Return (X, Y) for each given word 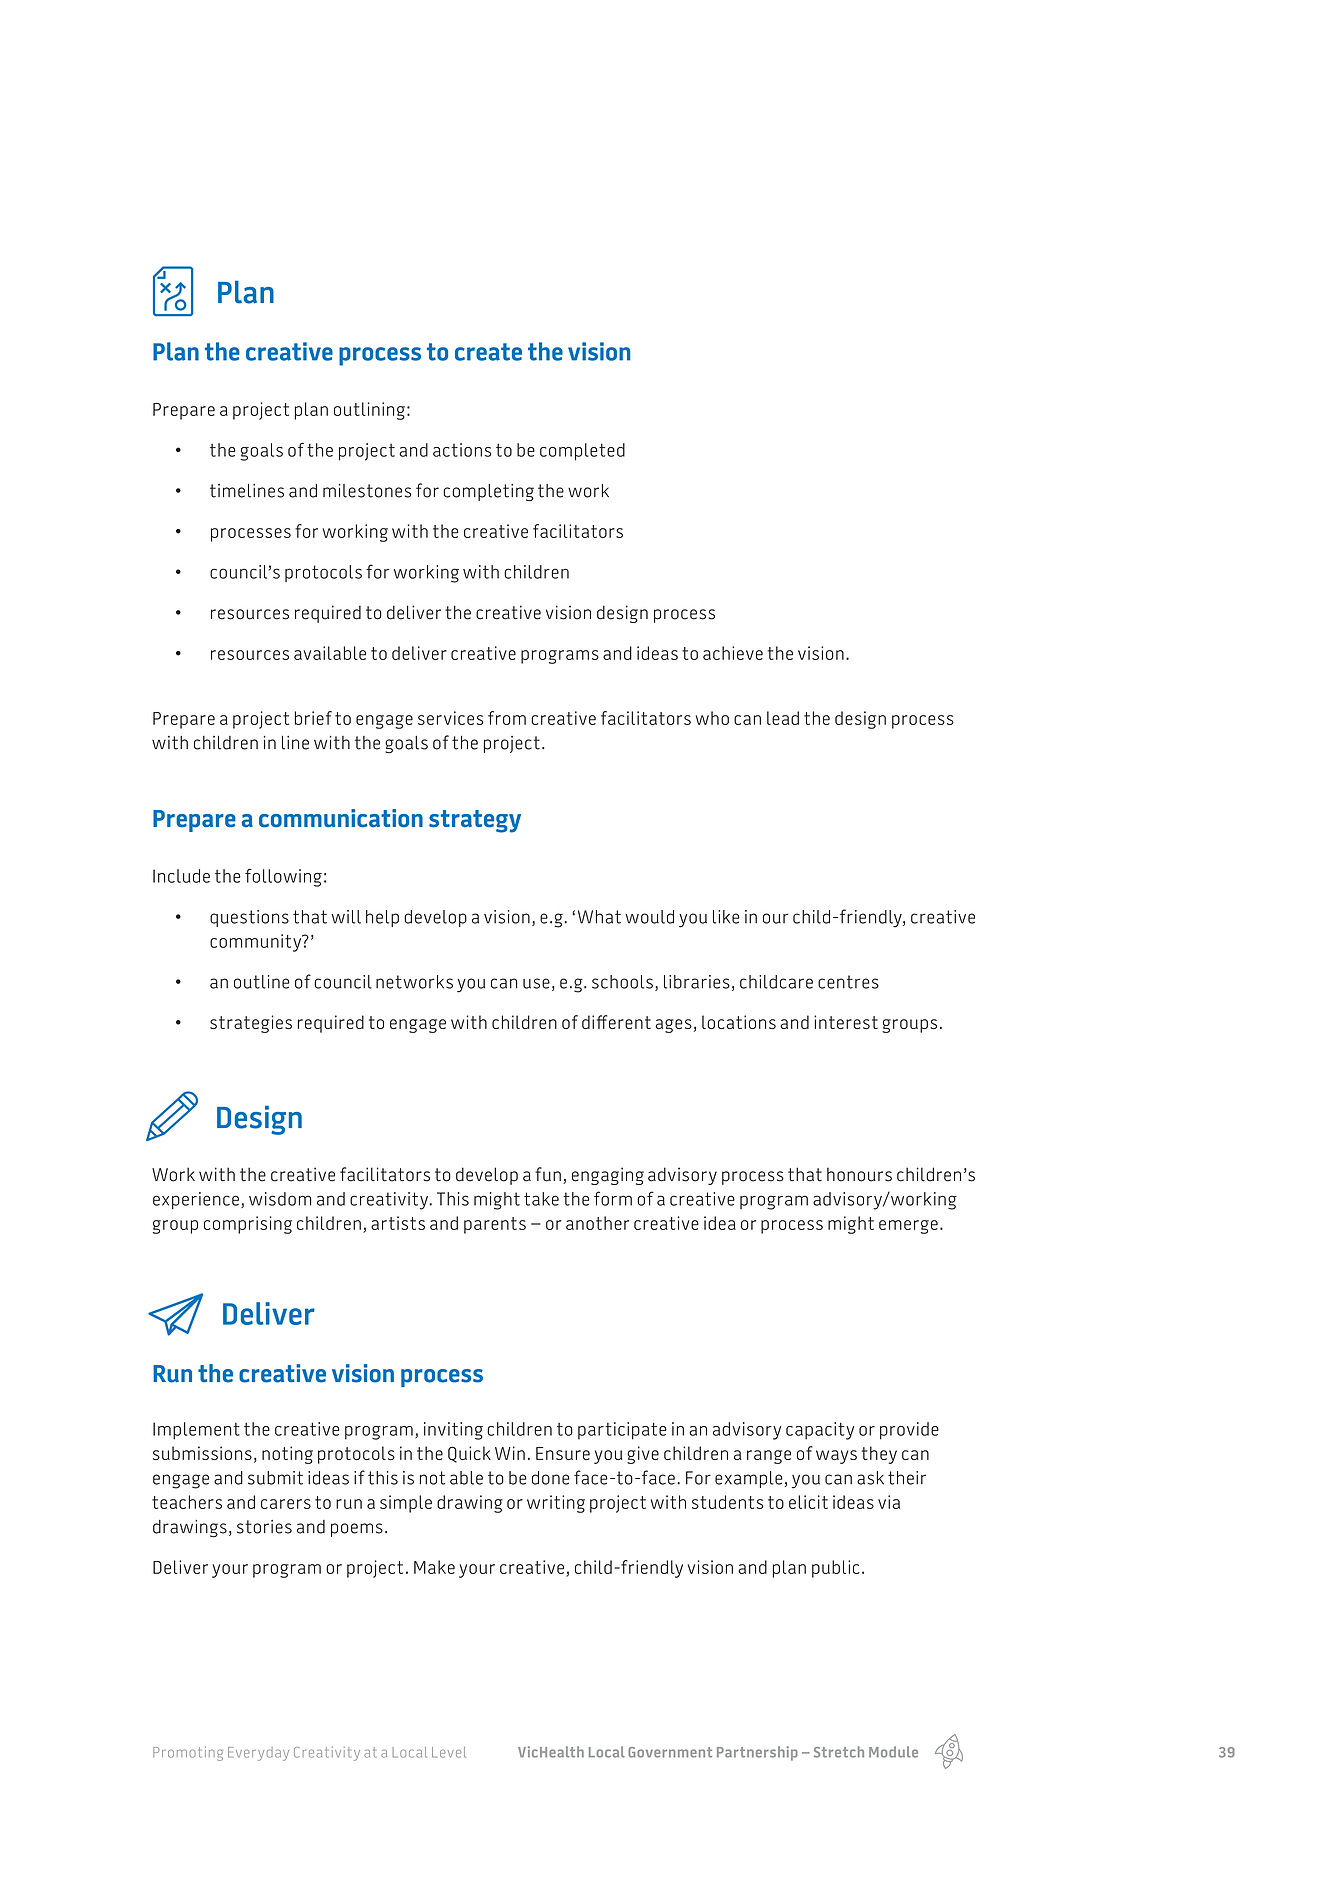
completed (582, 452)
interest (846, 1022)
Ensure (563, 1453)
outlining (369, 411)
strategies (251, 1024)
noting (287, 1455)
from (507, 718)
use (536, 983)
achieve (733, 653)
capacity (820, 1431)
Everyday (258, 1754)
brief (313, 718)
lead (783, 718)
